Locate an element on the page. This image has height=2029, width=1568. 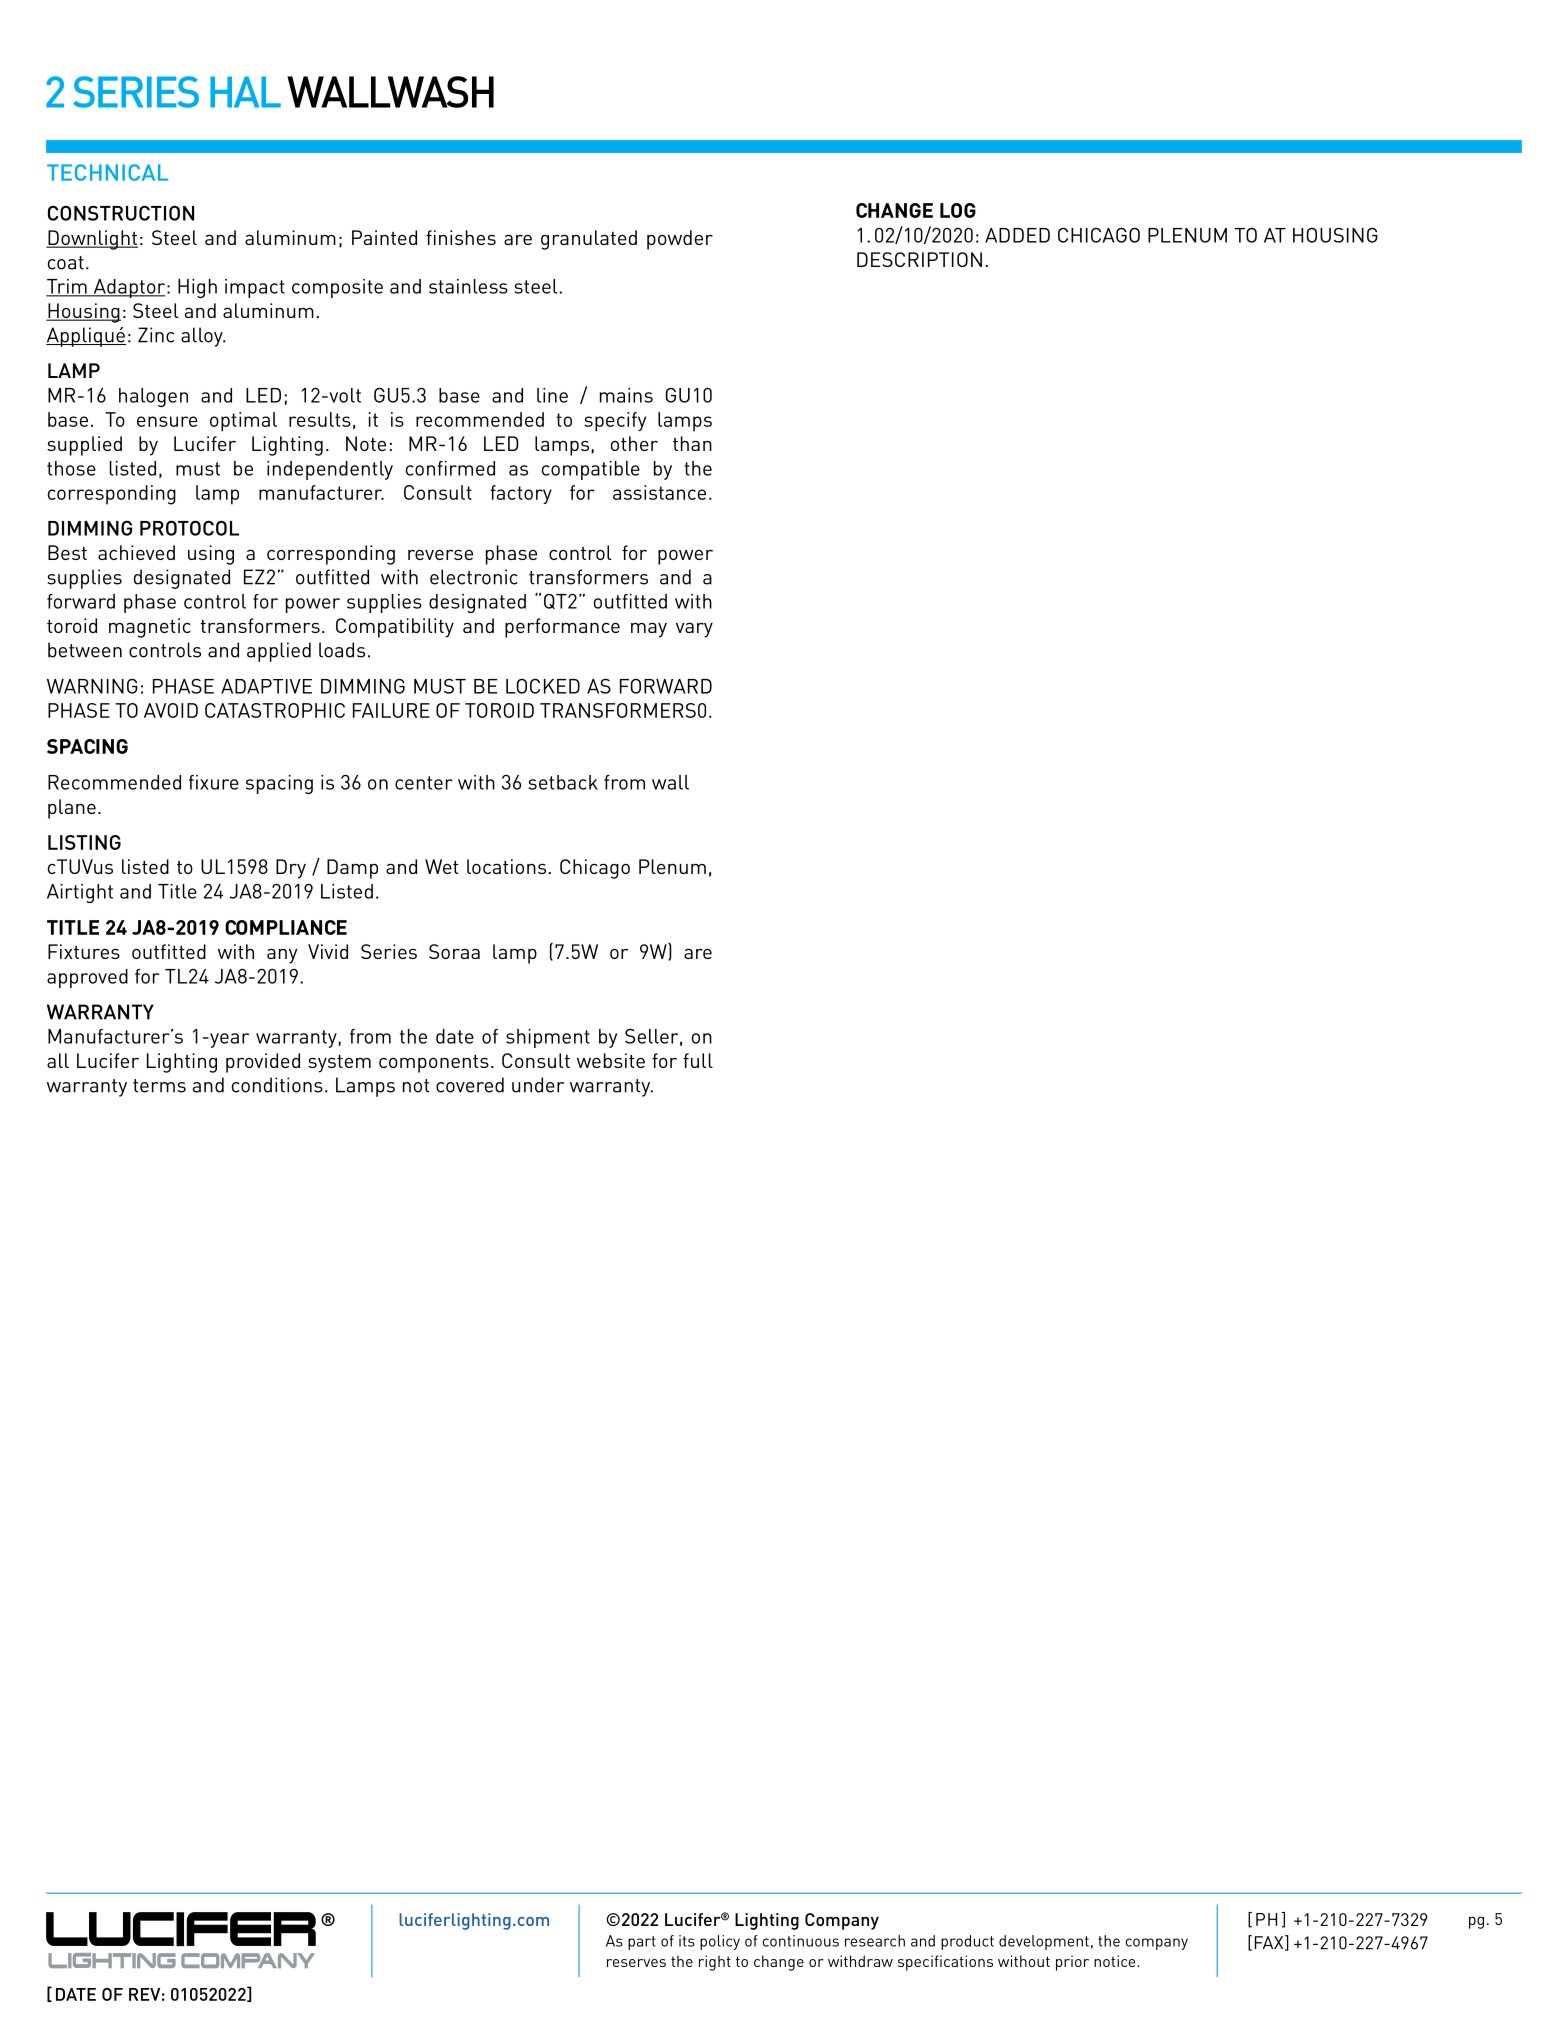
ADDED is located at coordinates (1017, 235).
